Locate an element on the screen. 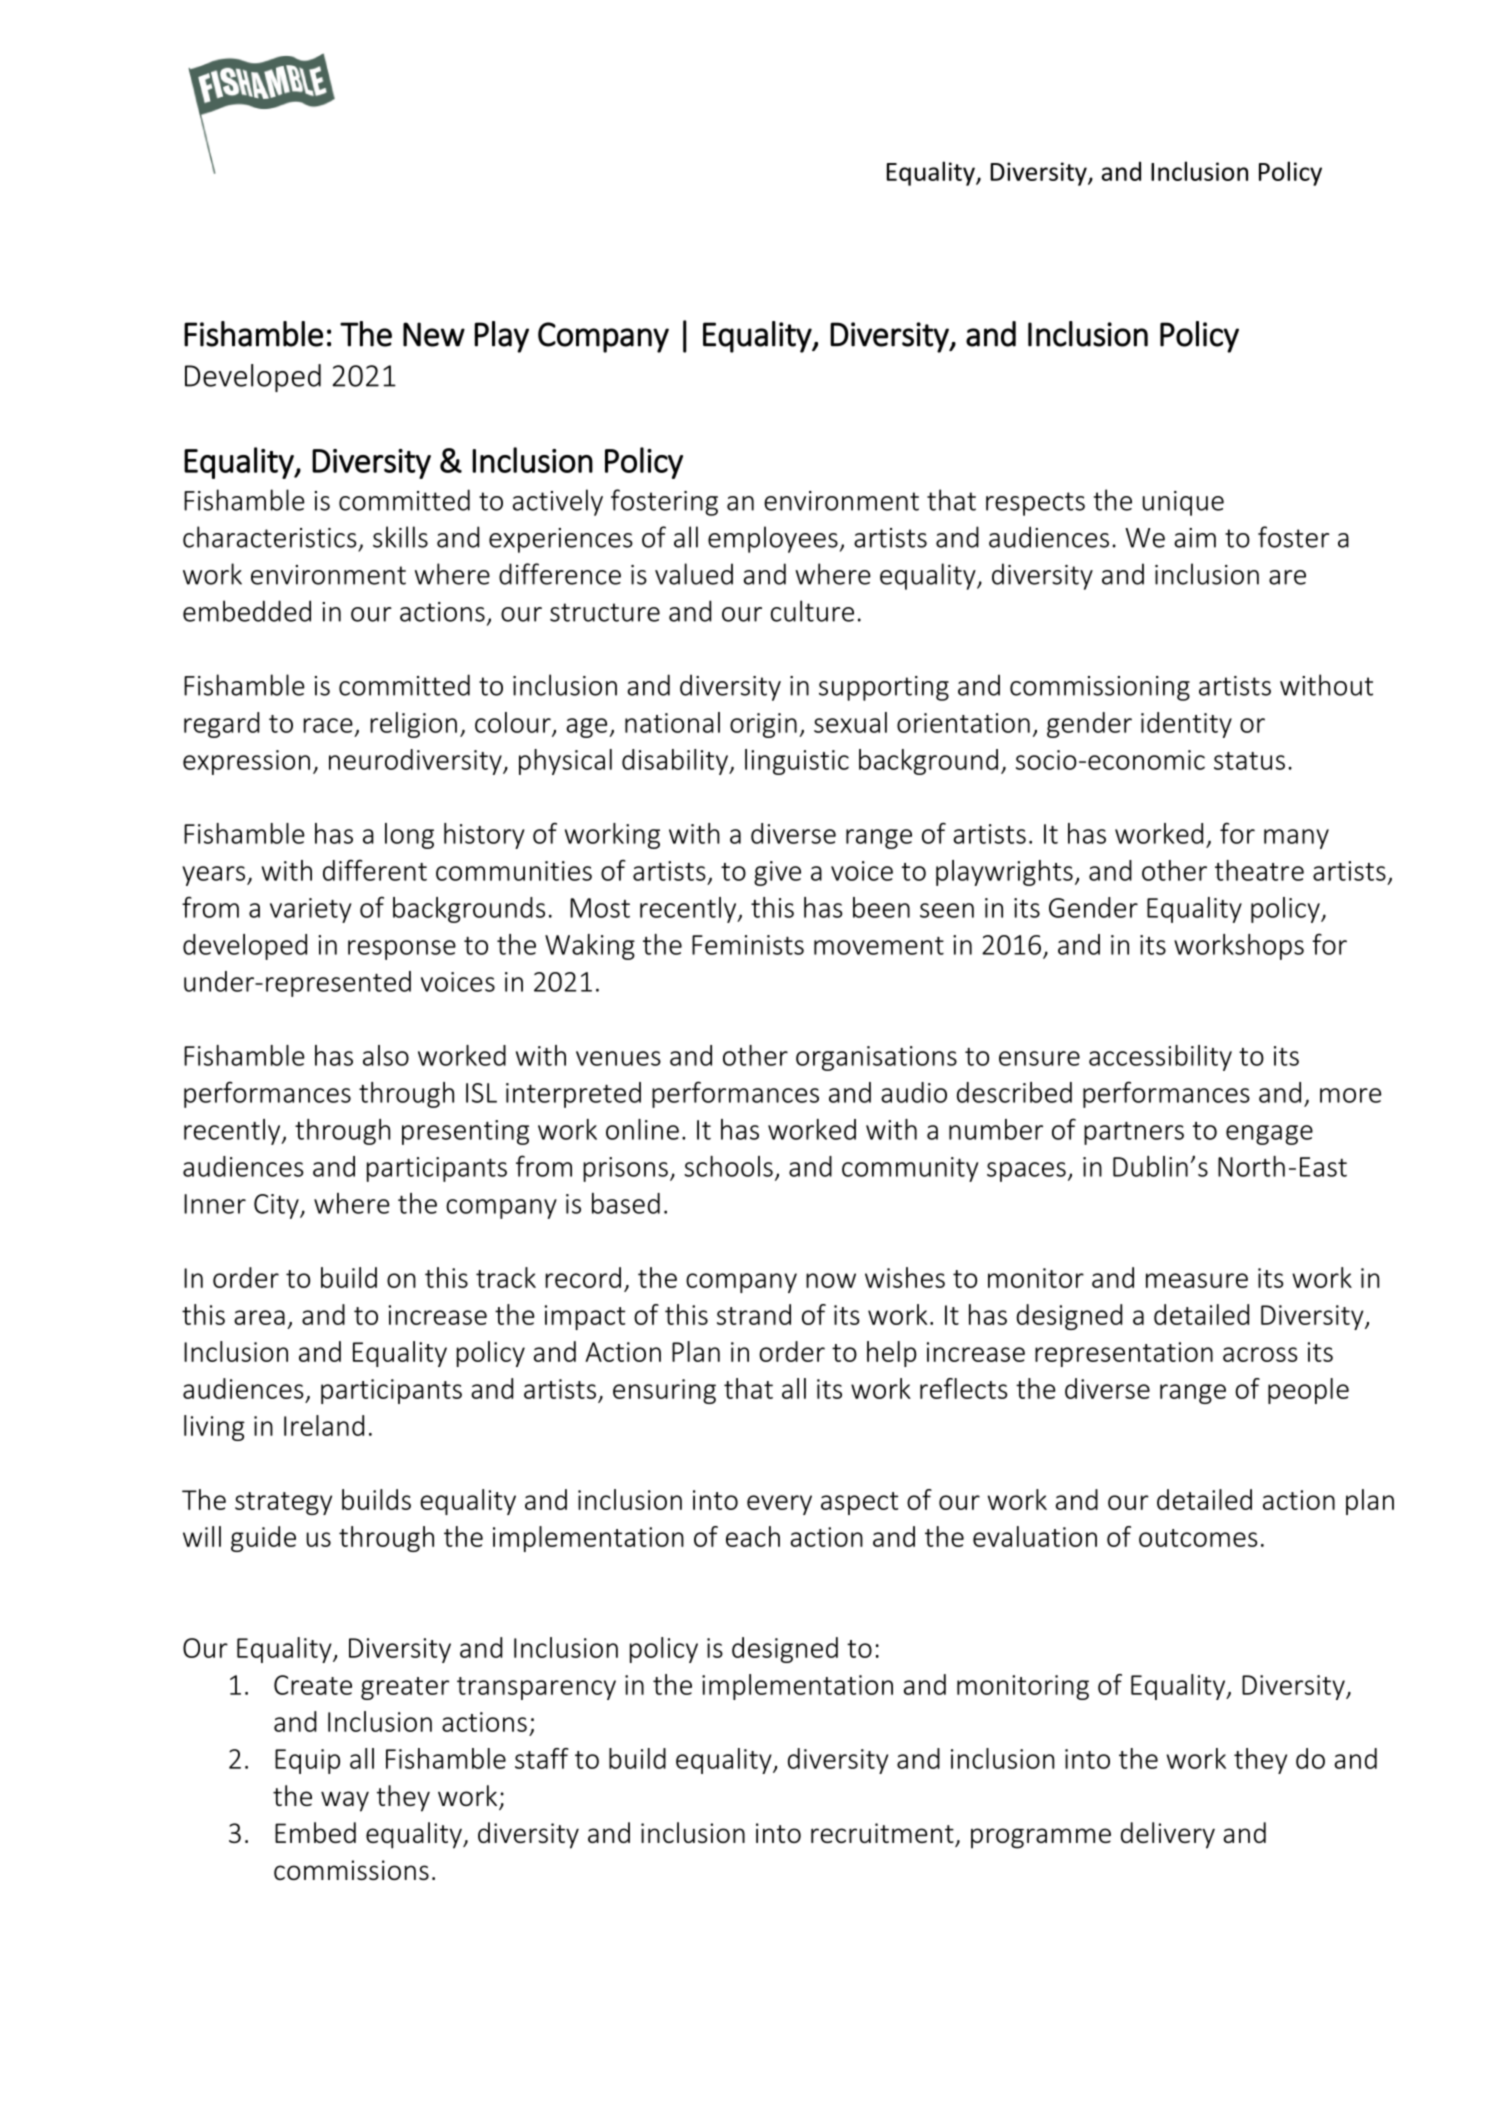  unique is located at coordinates (1183, 503).
